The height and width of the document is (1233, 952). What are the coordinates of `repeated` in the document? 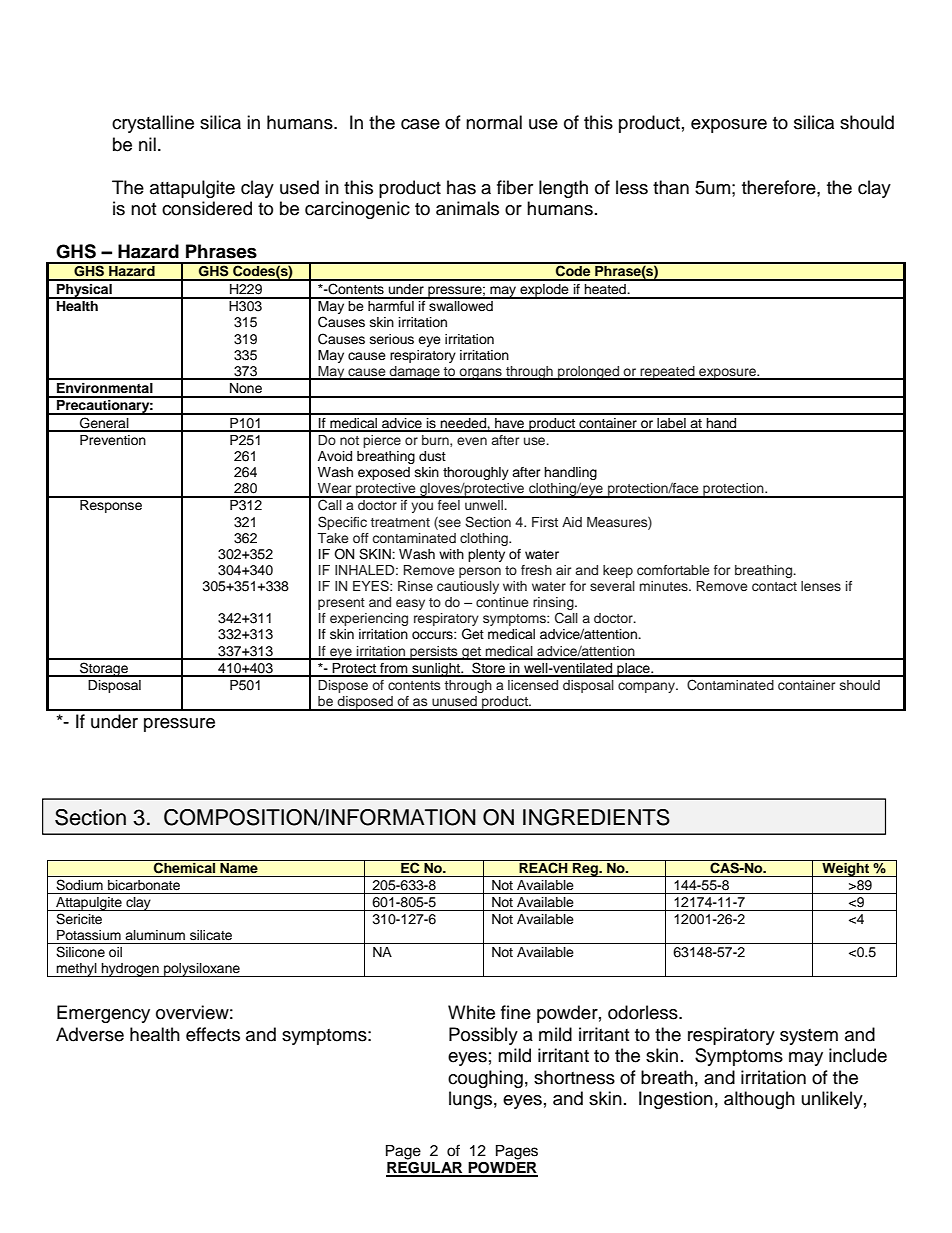 It's located at (668, 373).
